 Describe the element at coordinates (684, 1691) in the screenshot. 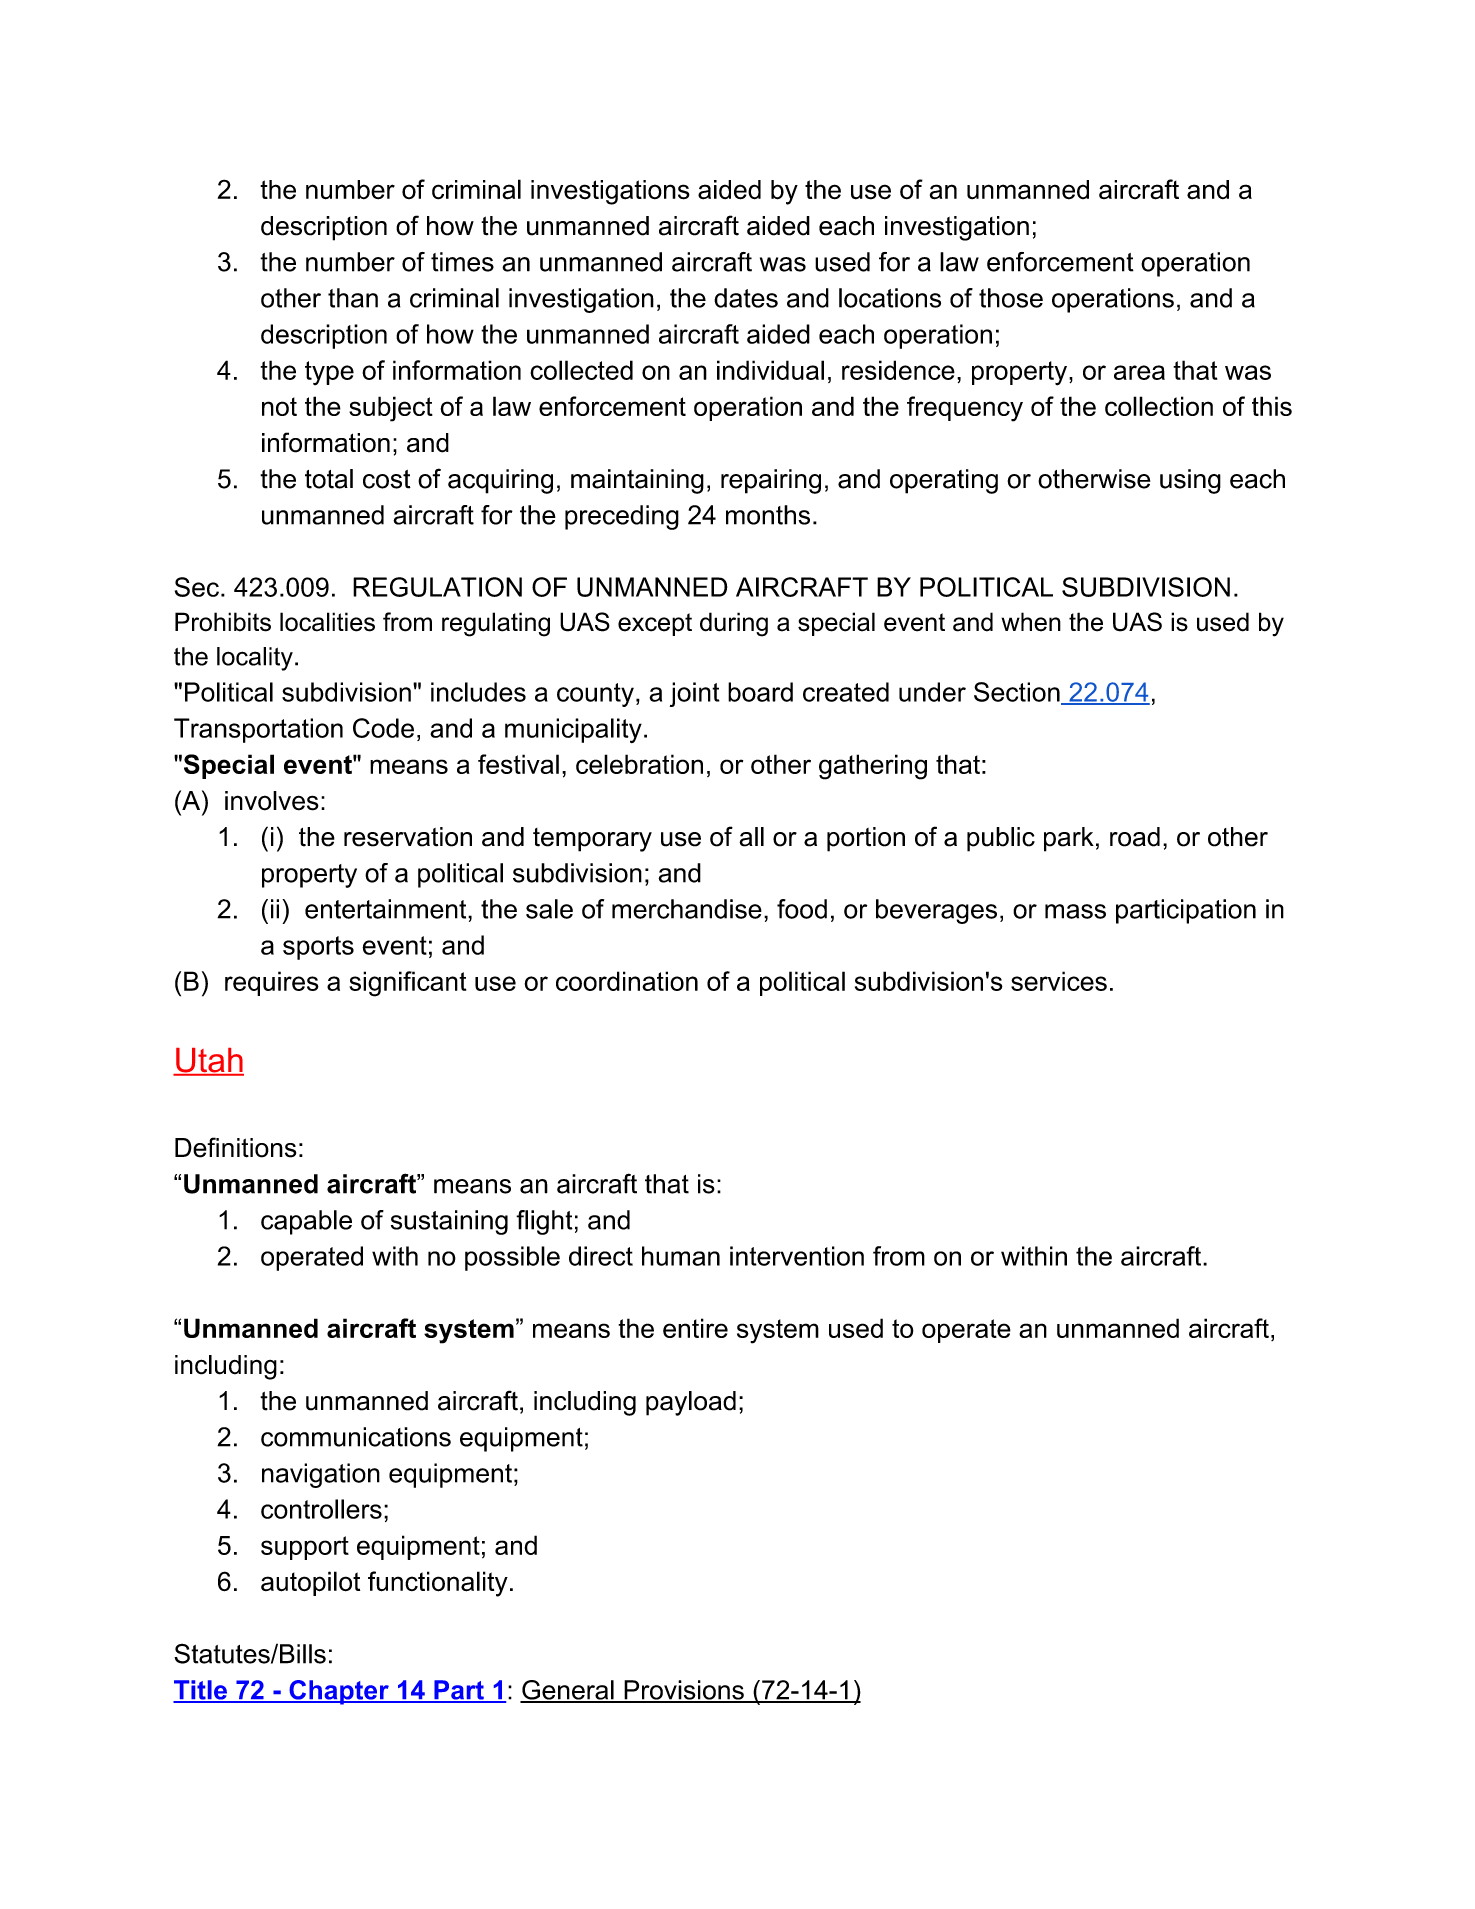

I see `Provisions` at that location.
